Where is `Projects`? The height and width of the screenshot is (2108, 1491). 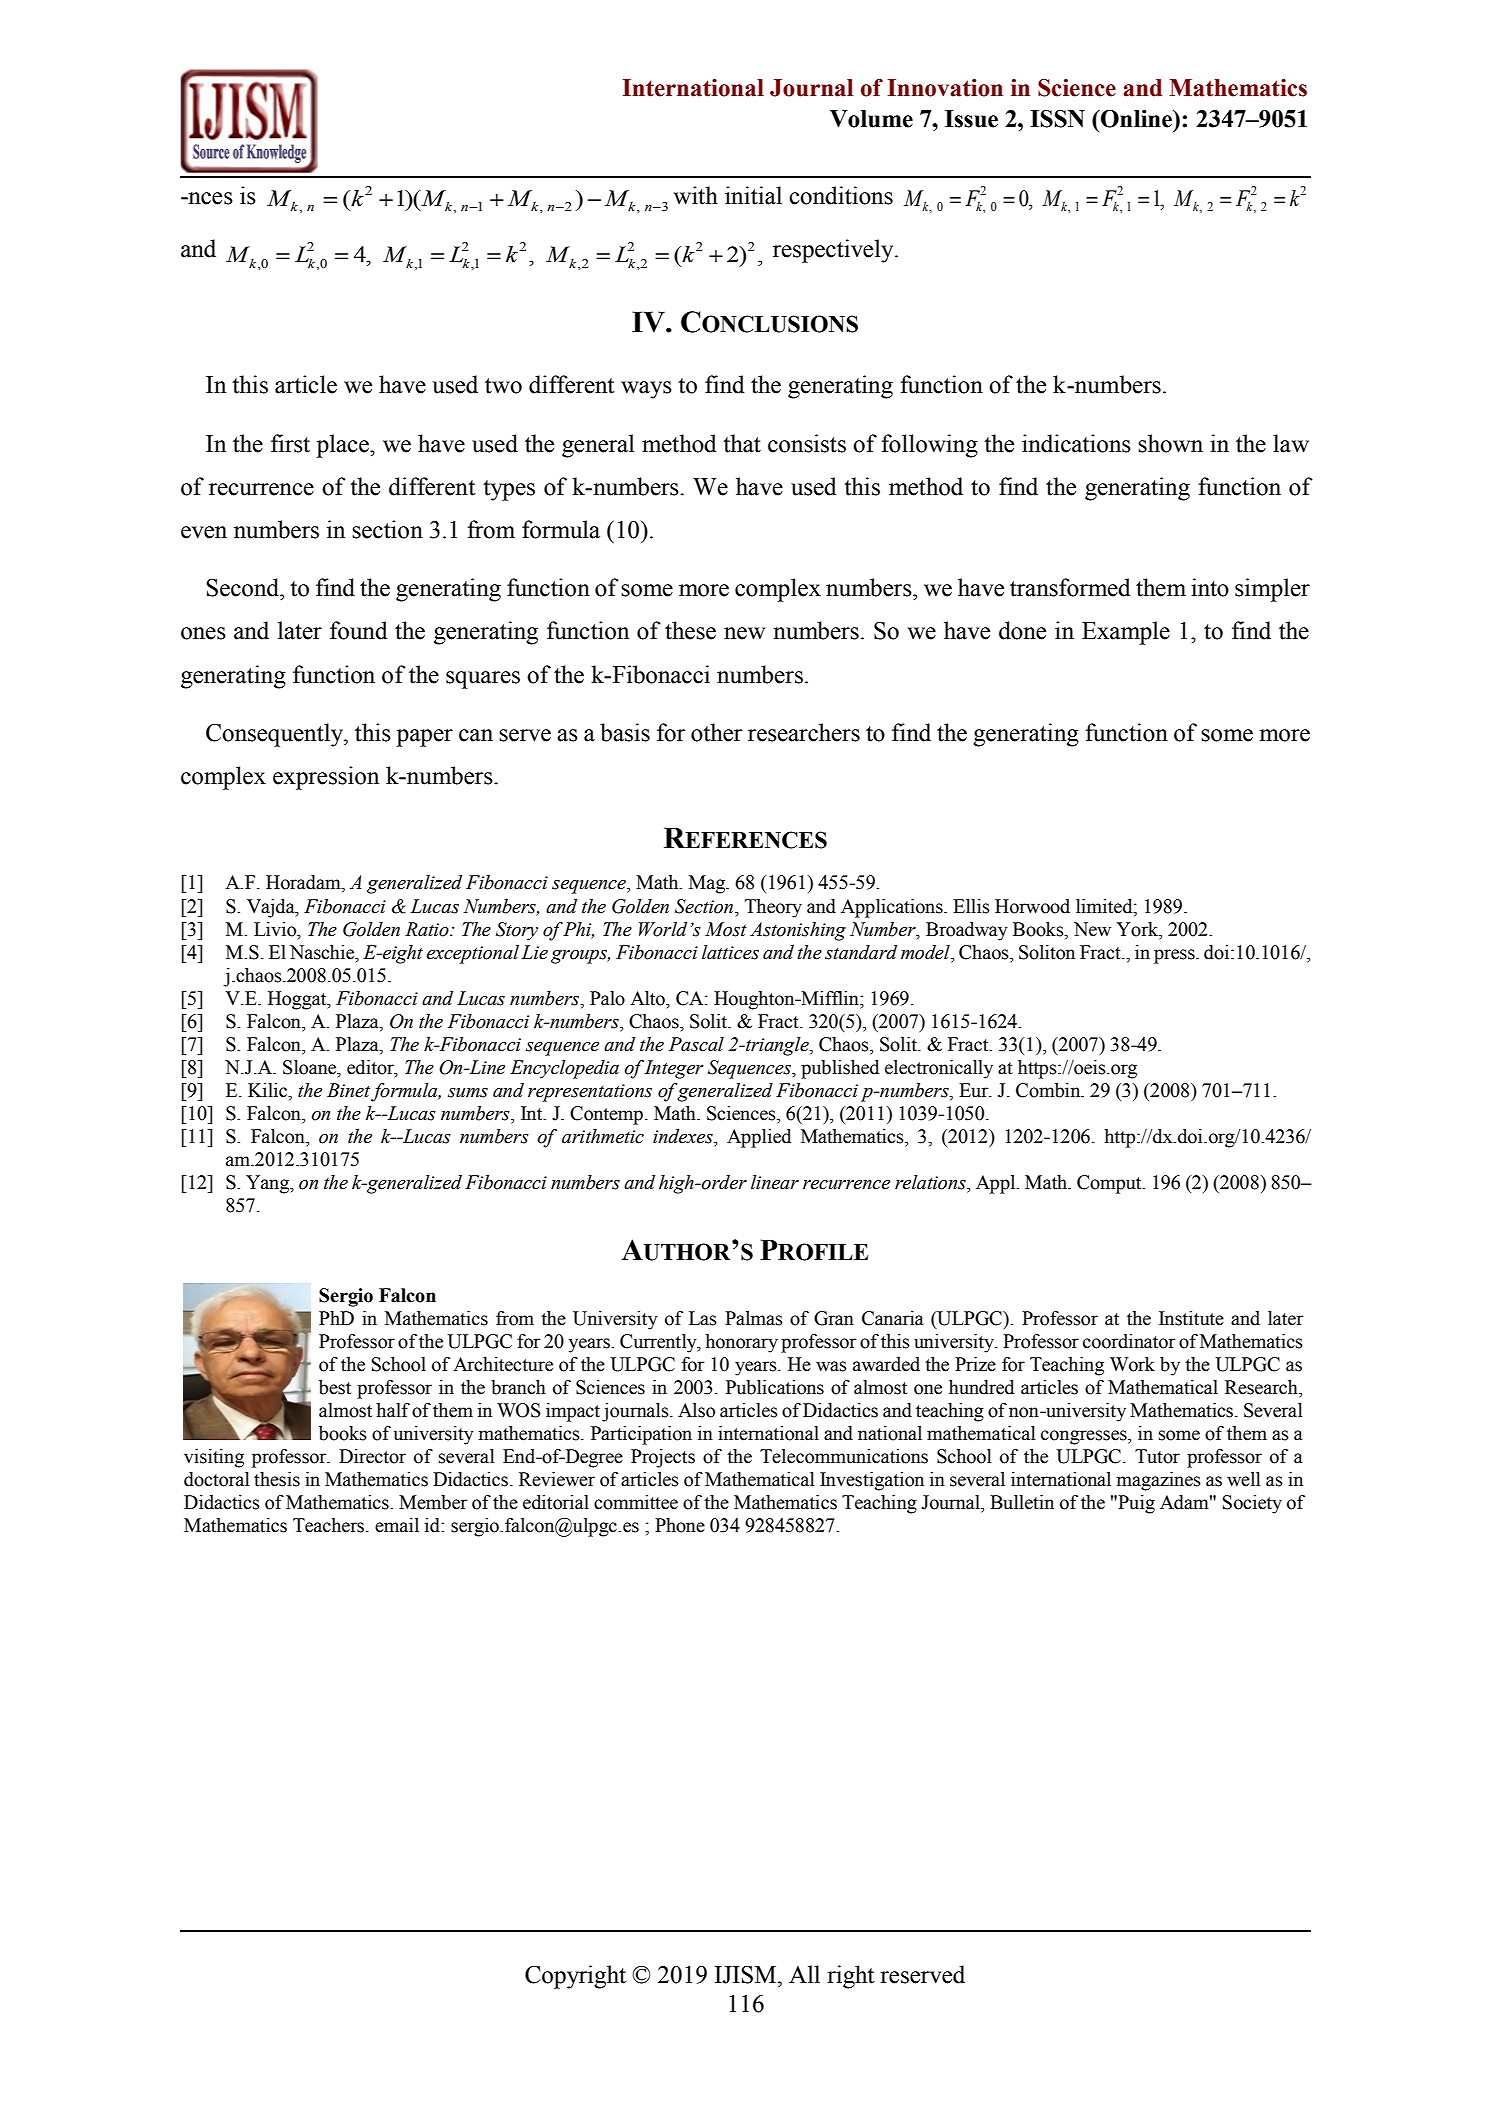 Projects is located at coordinates (663, 1458).
